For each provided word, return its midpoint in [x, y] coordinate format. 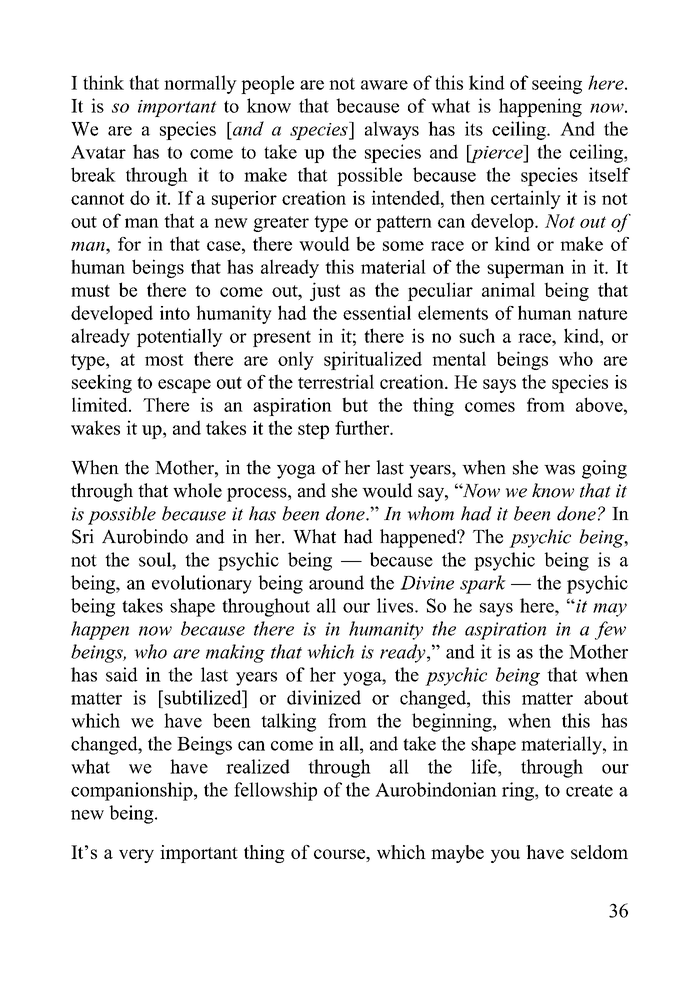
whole [197, 490]
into [175, 313]
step [313, 431]
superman [525, 271]
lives [396, 605]
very [136, 856]
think [103, 82]
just [325, 291]
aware [384, 85]
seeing [557, 84]
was [559, 470]
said [122, 674]
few [610, 630]
